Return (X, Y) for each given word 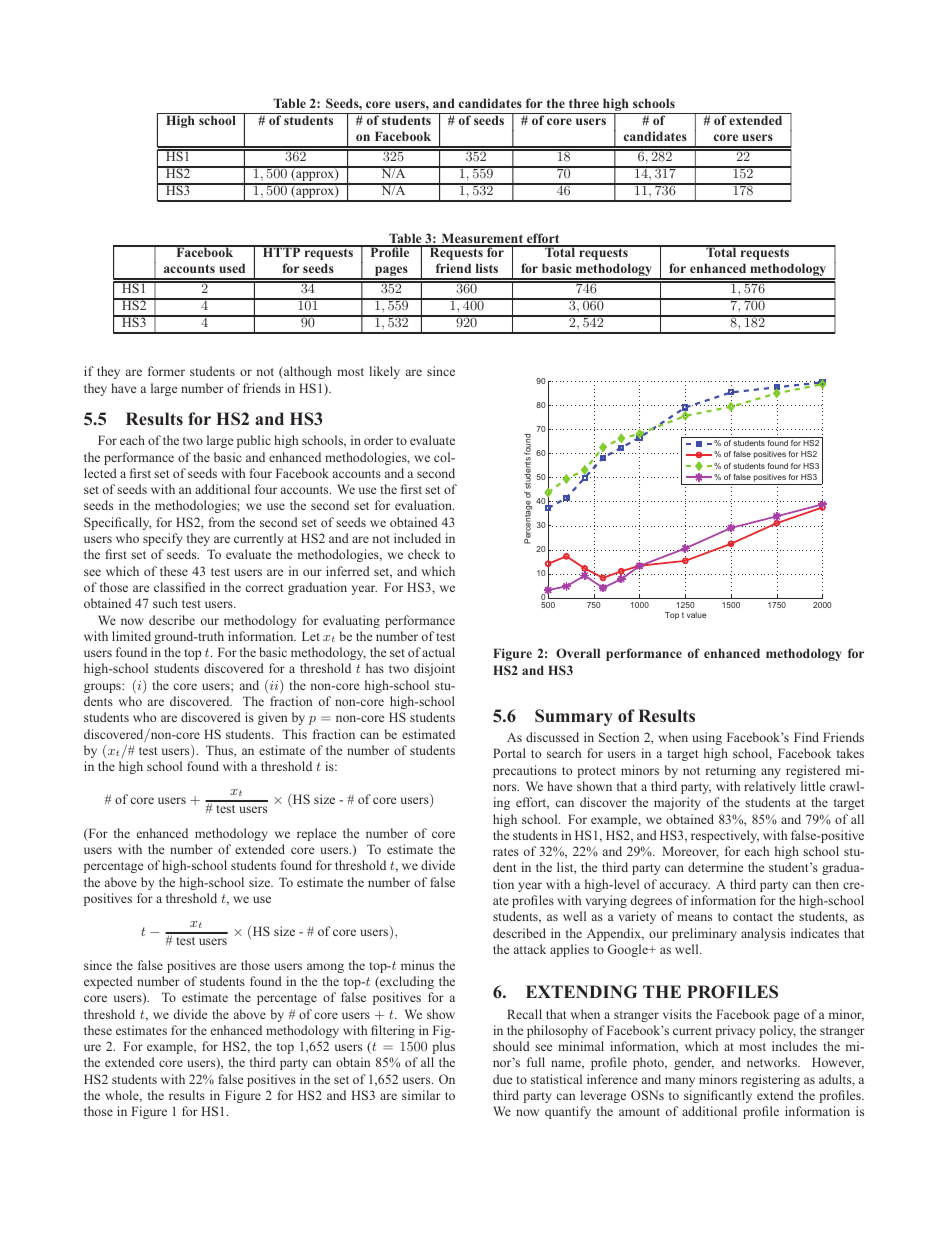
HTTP (281, 251)
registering (770, 1080)
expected (108, 982)
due (502, 1079)
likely (384, 372)
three (584, 103)
